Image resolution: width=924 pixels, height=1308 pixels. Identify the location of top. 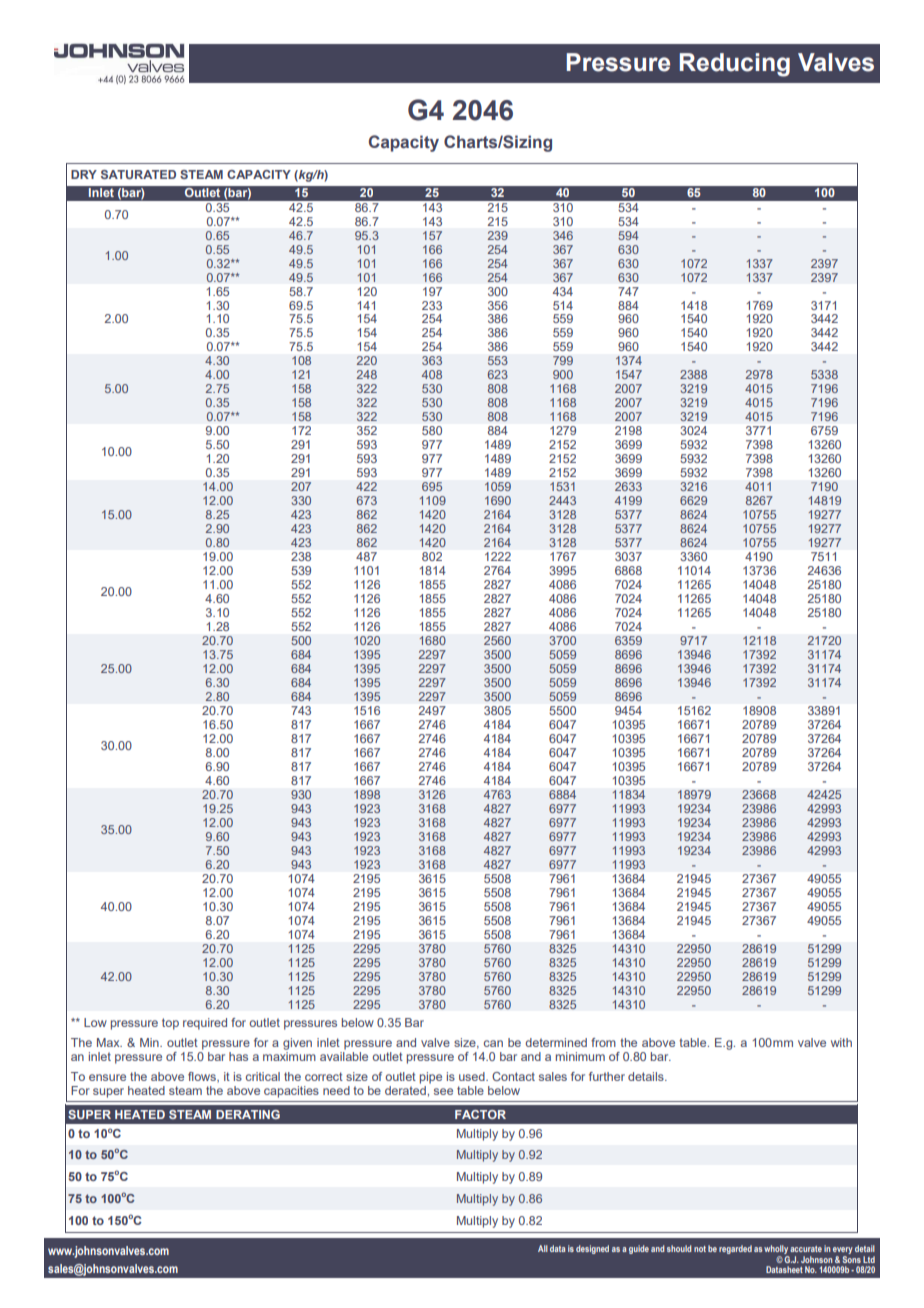
(170, 1024).
